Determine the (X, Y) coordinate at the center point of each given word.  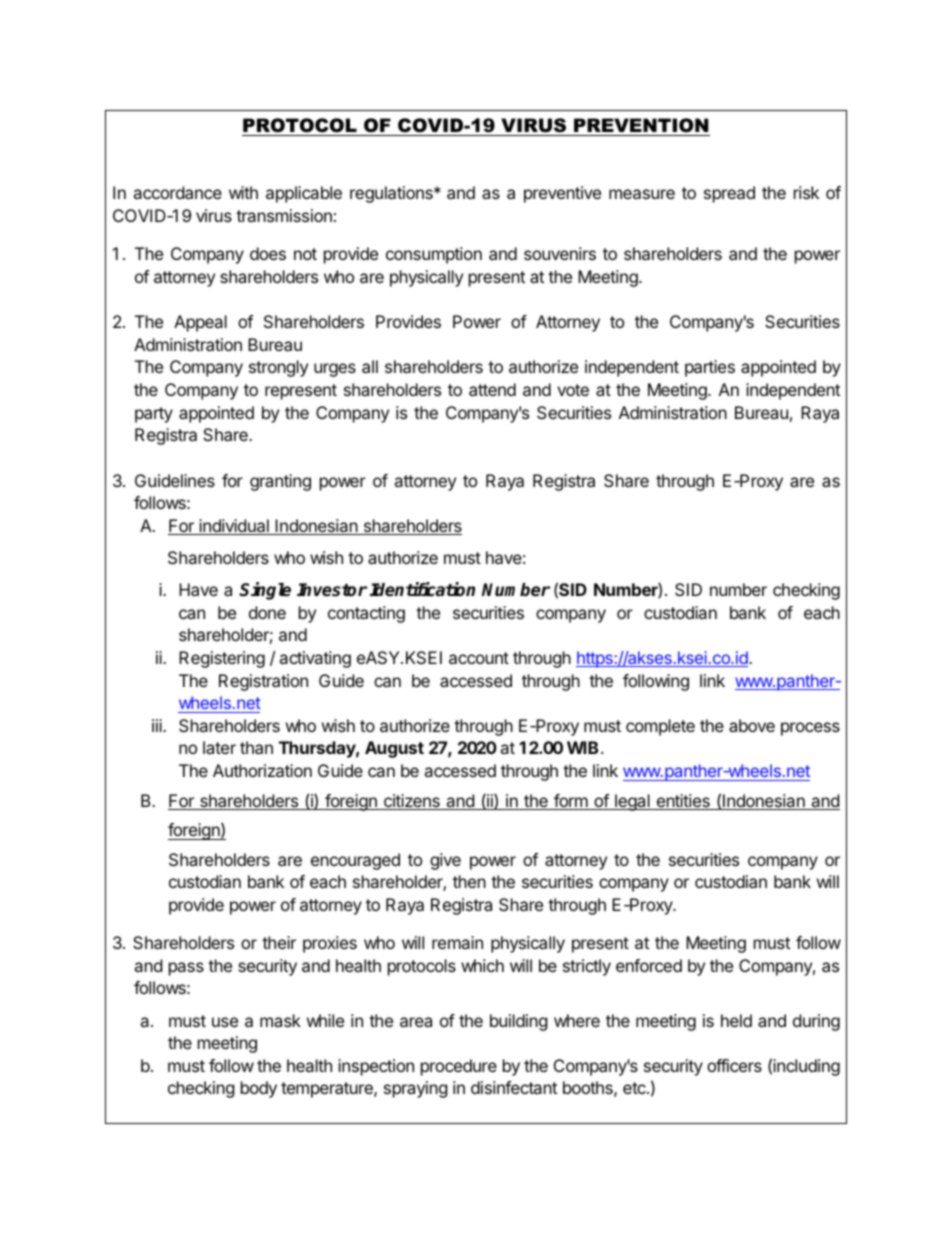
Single (265, 591)
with (243, 192)
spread (729, 194)
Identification (422, 589)
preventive (562, 194)
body (259, 1089)
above (752, 725)
